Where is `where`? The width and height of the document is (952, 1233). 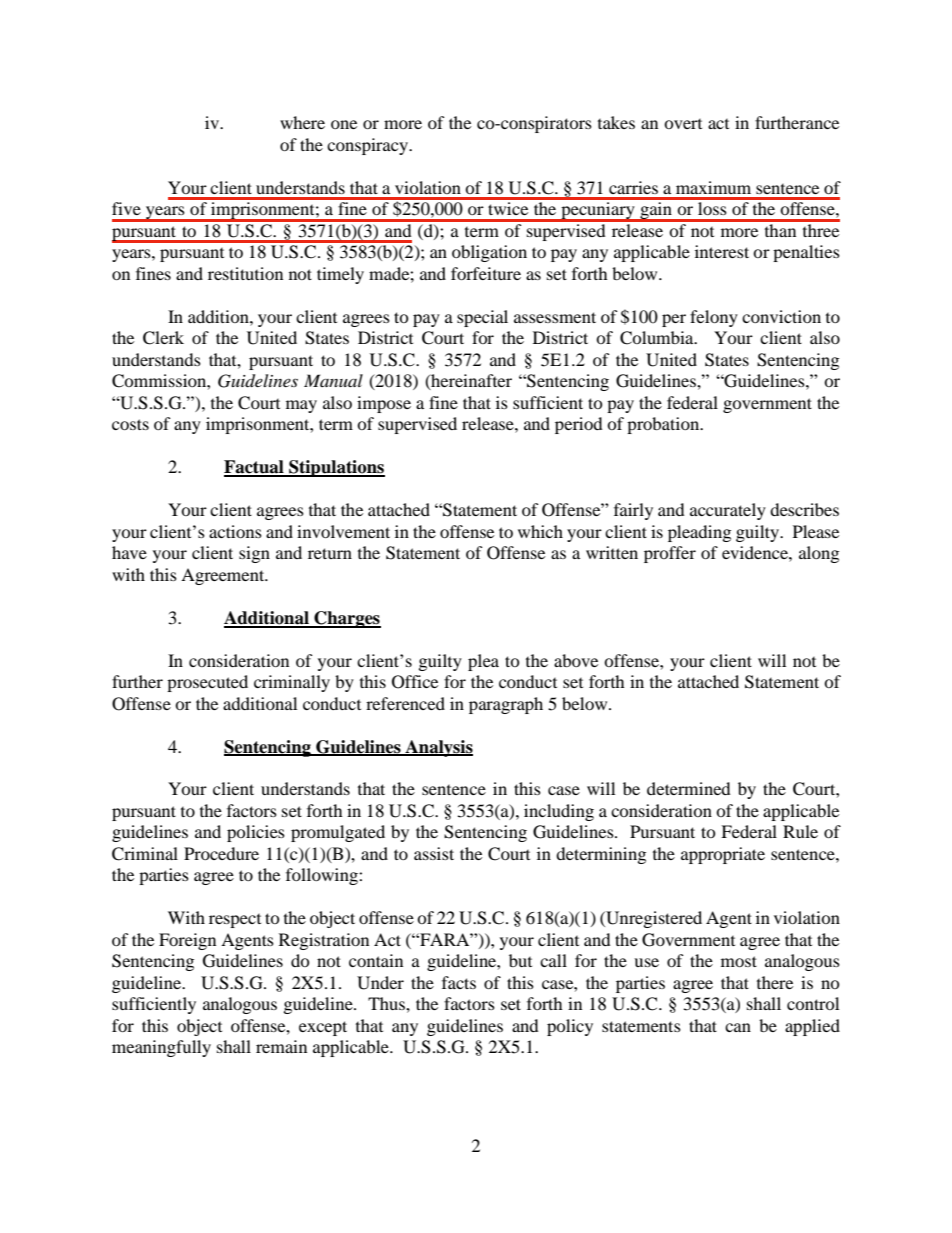 where is located at coordinates (302, 122).
